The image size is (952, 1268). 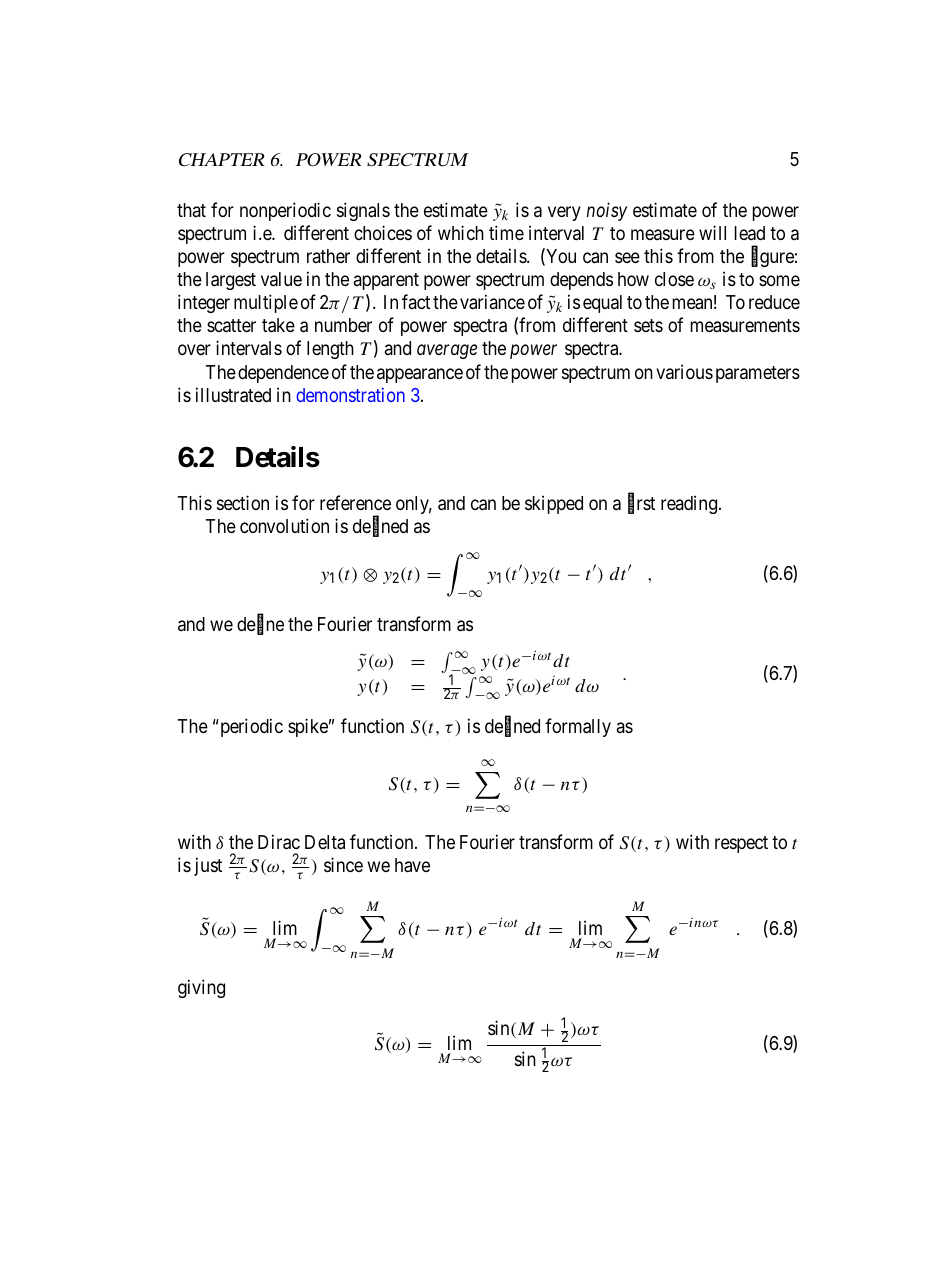 I want to click on illustrated, so click(x=233, y=395).
